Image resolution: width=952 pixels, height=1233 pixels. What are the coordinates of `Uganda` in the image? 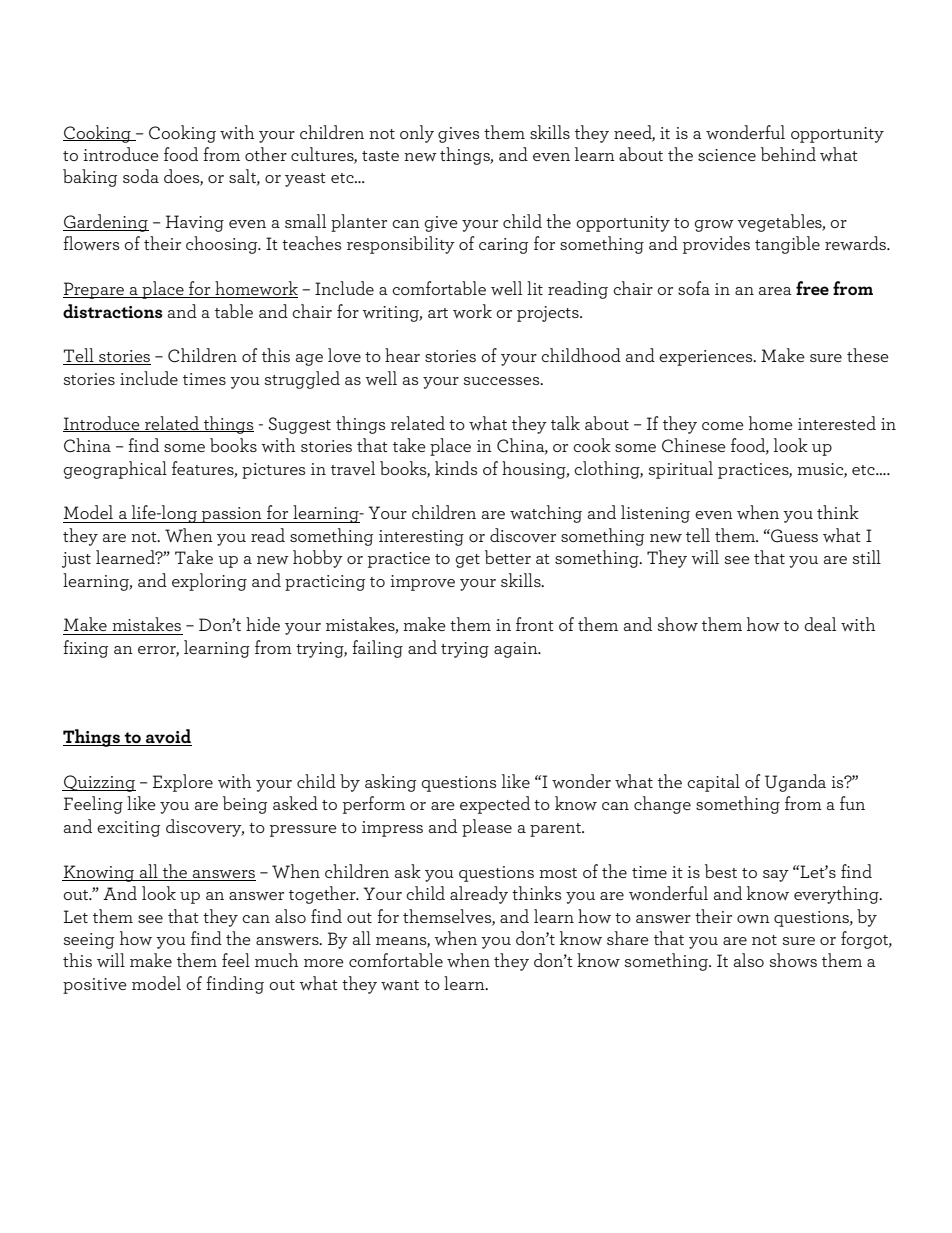 It's located at (795, 783).
